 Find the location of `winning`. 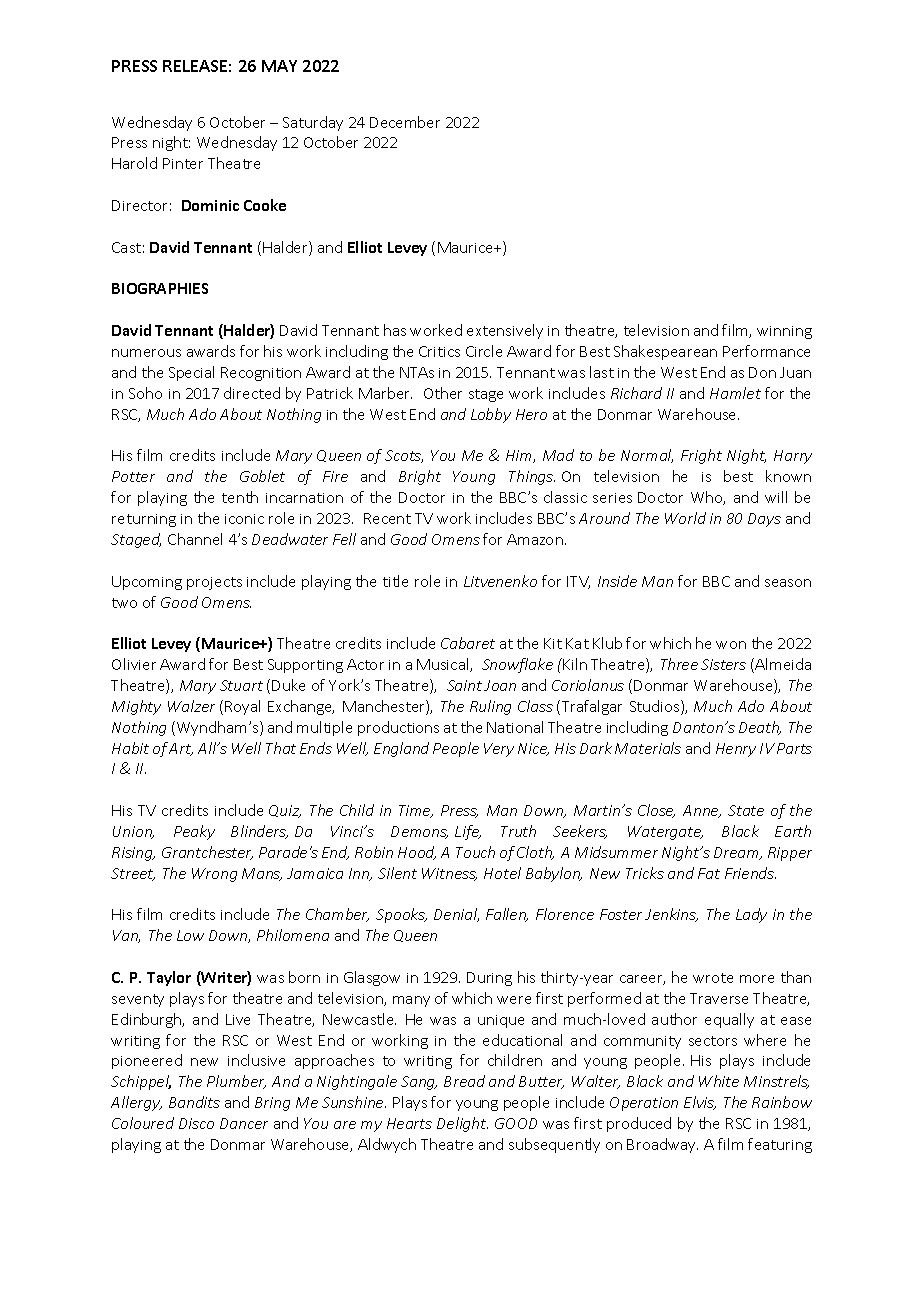

winning is located at coordinates (784, 332).
